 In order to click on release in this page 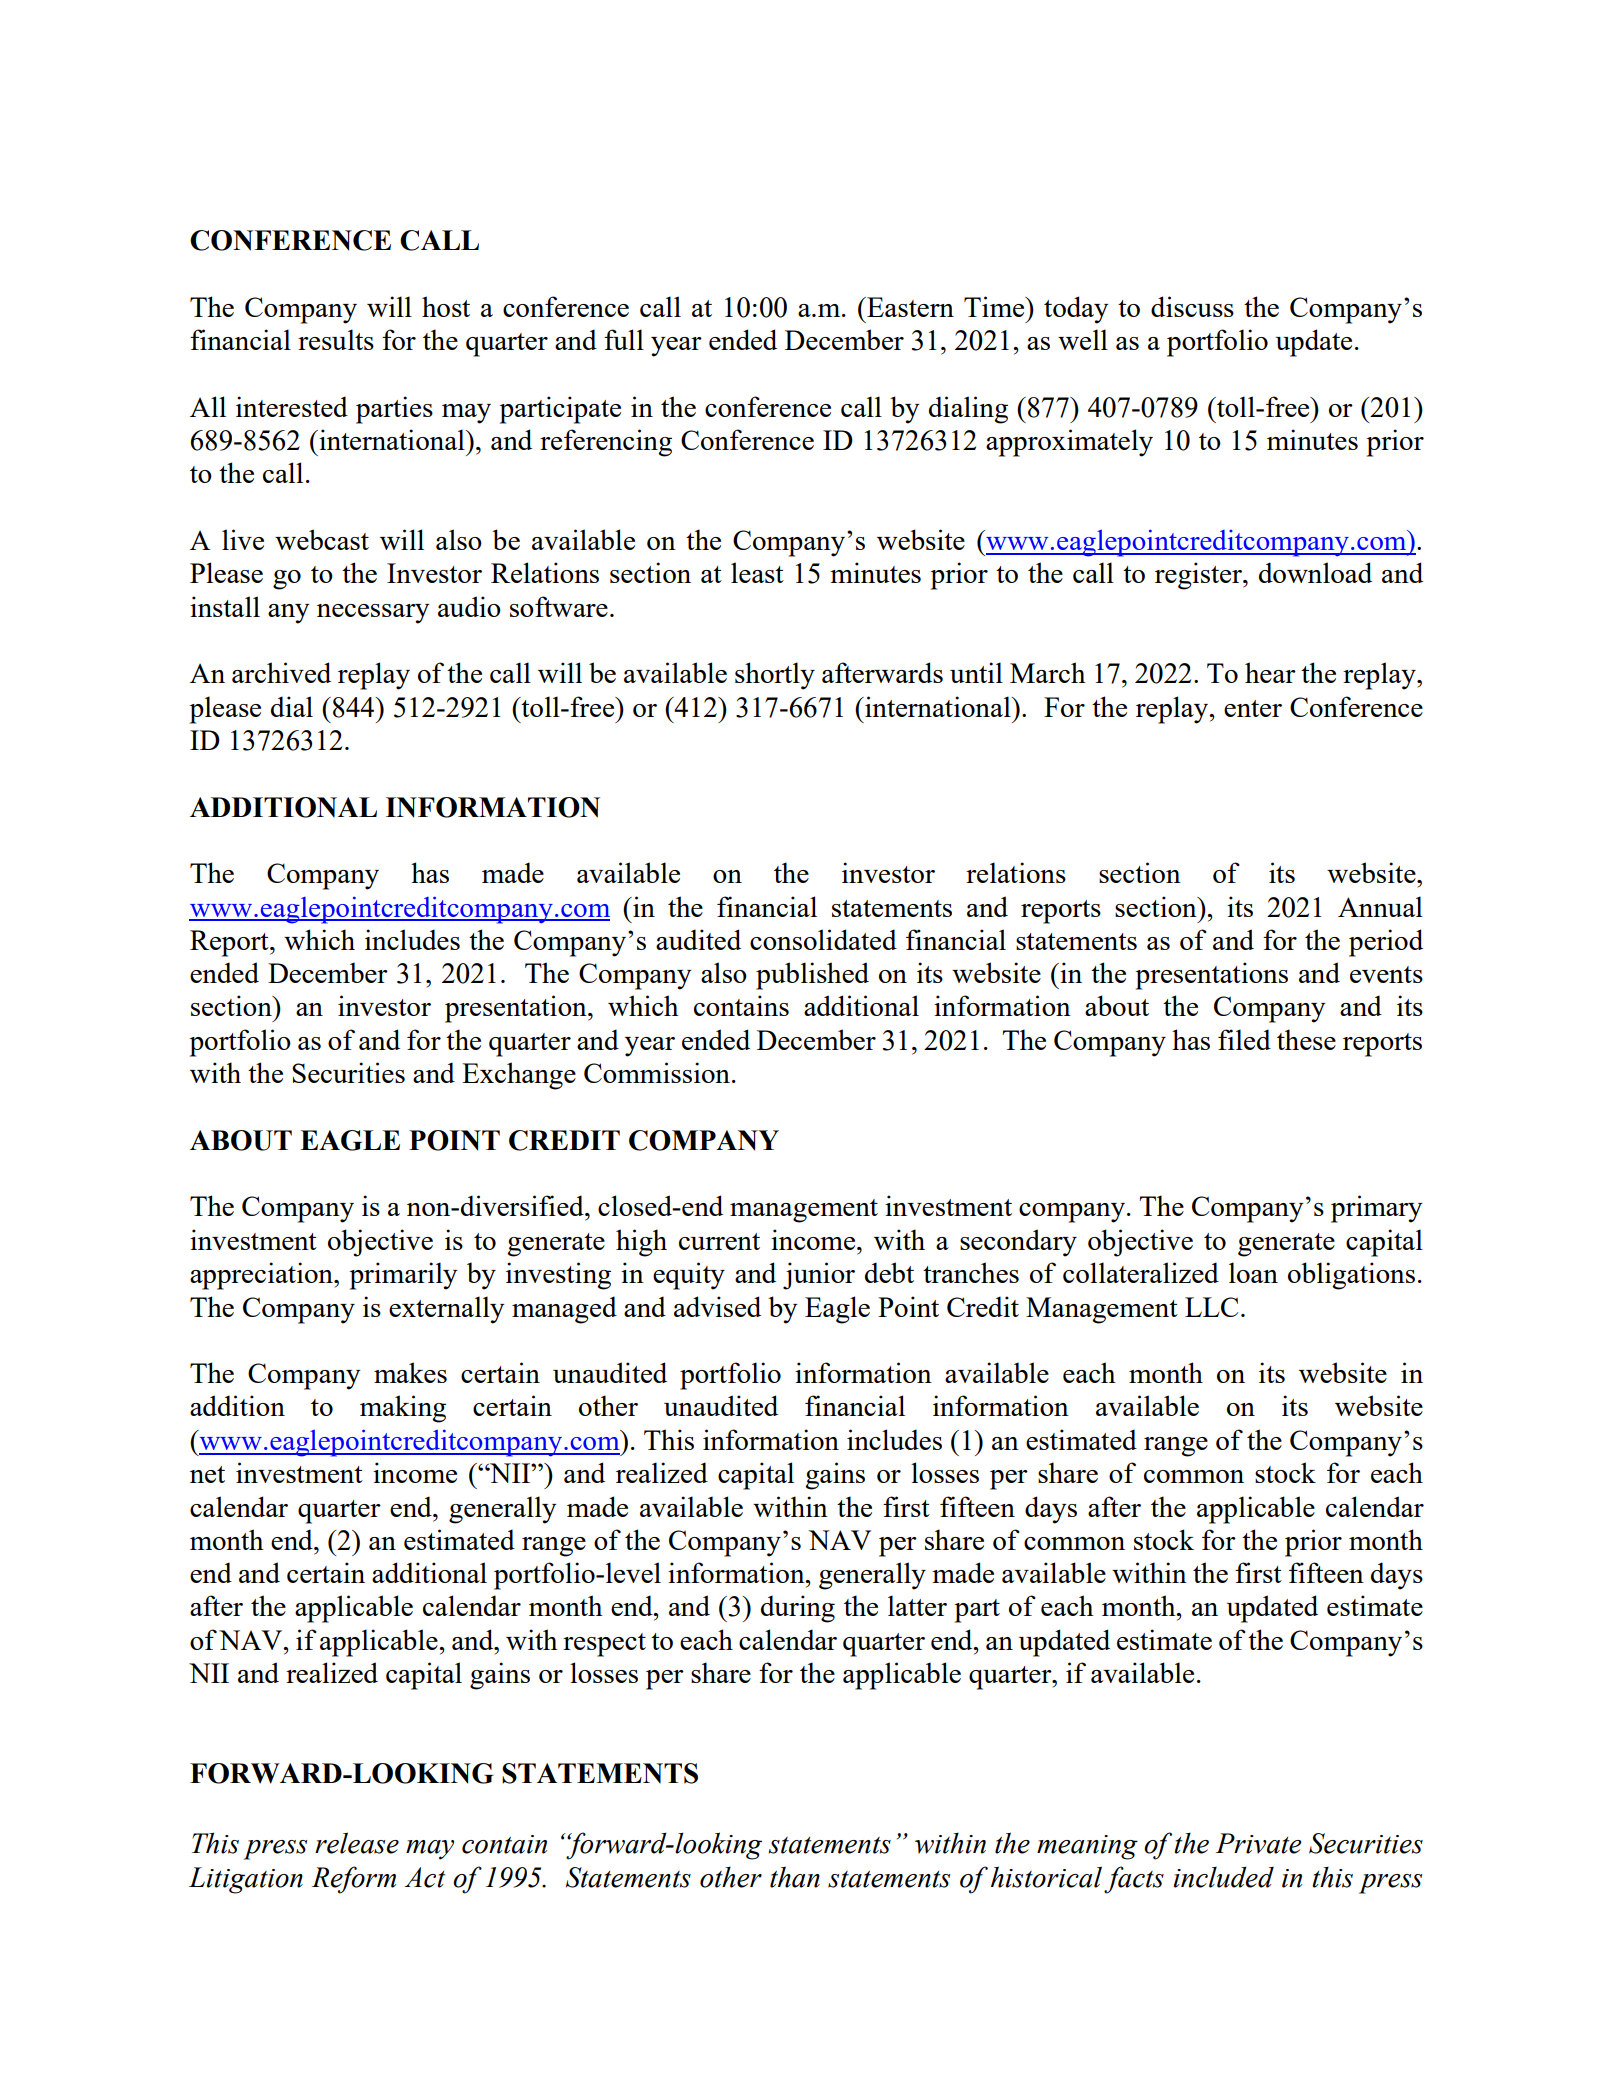, I will do `click(357, 1843)`.
